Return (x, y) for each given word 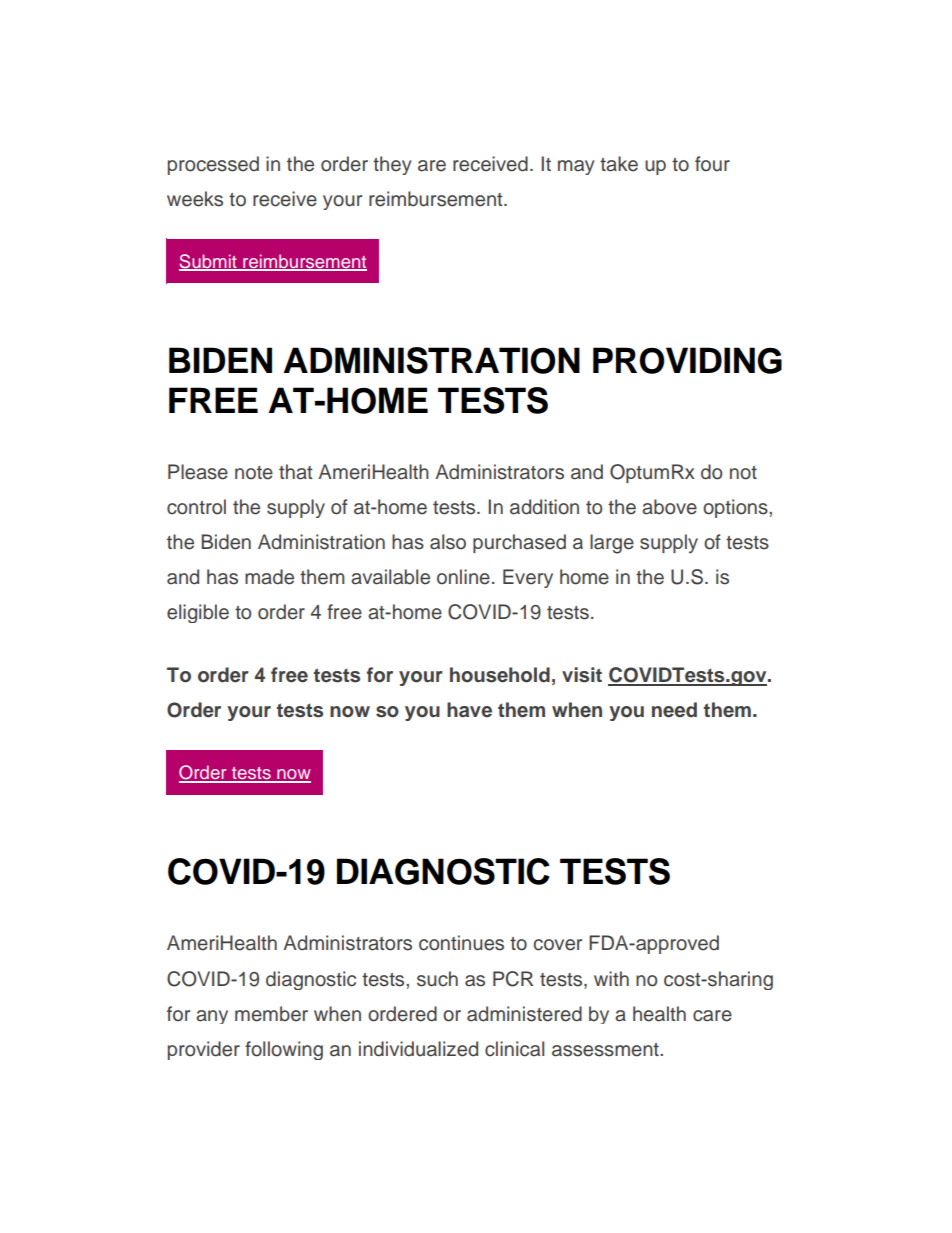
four (712, 164)
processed (213, 165)
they (392, 165)
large (612, 544)
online (463, 577)
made (269, 577)
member (271, 1014)
